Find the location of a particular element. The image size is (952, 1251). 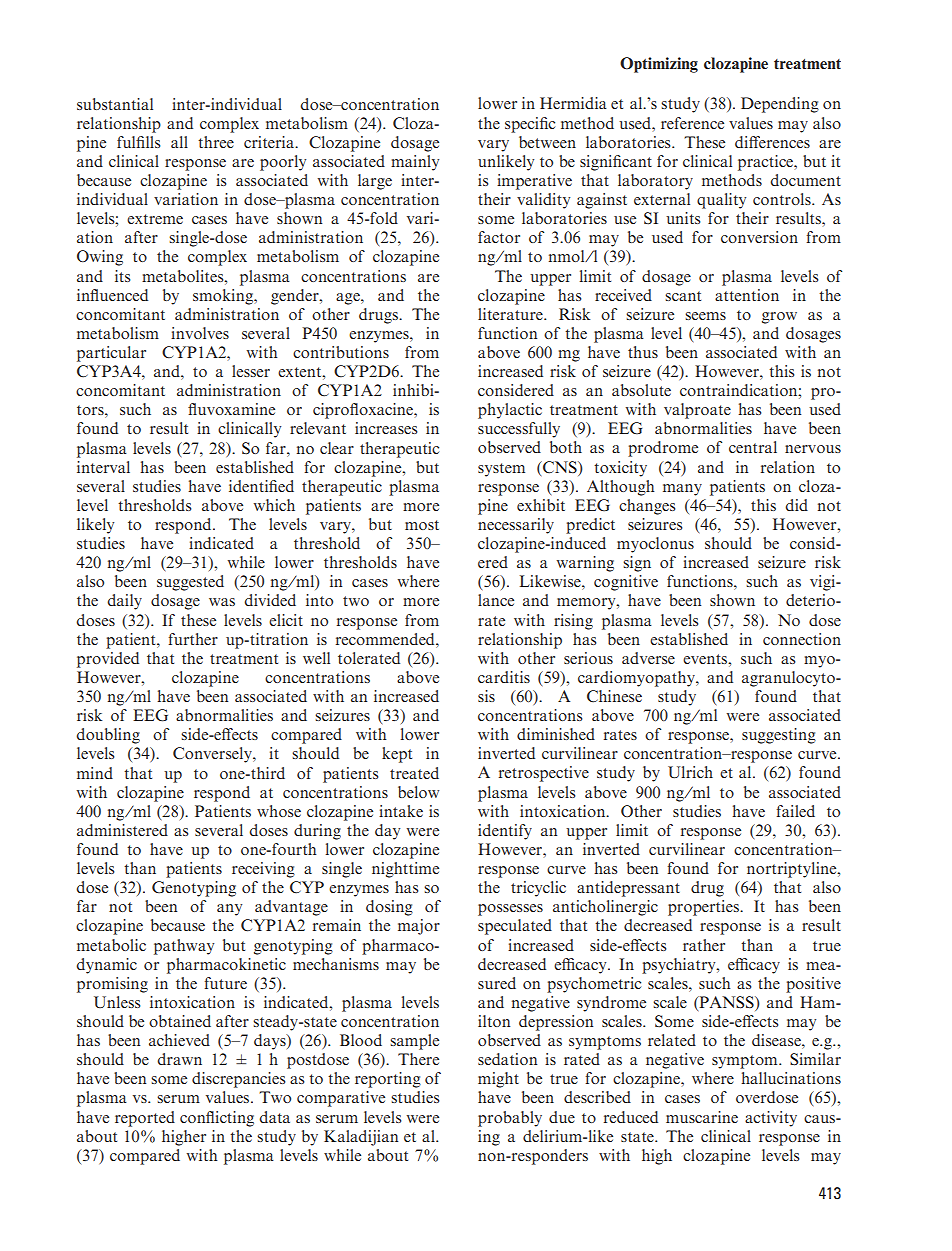

properties is located at coordinates (704, 908).
